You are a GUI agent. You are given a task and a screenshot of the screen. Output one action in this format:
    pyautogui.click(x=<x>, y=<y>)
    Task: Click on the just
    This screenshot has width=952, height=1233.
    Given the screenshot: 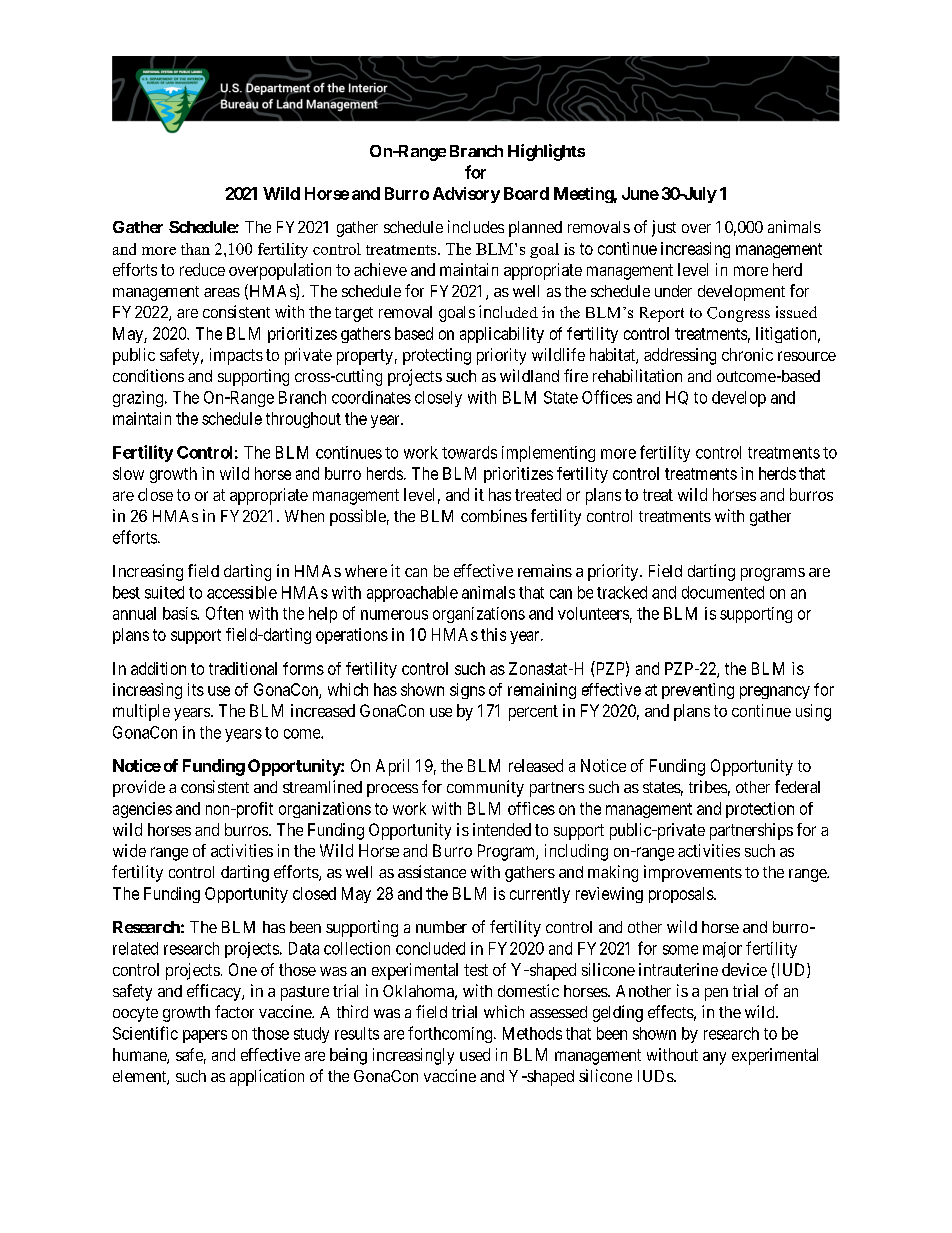 What is the action you would take?
    pyautogui.click(x=664, y=228)
